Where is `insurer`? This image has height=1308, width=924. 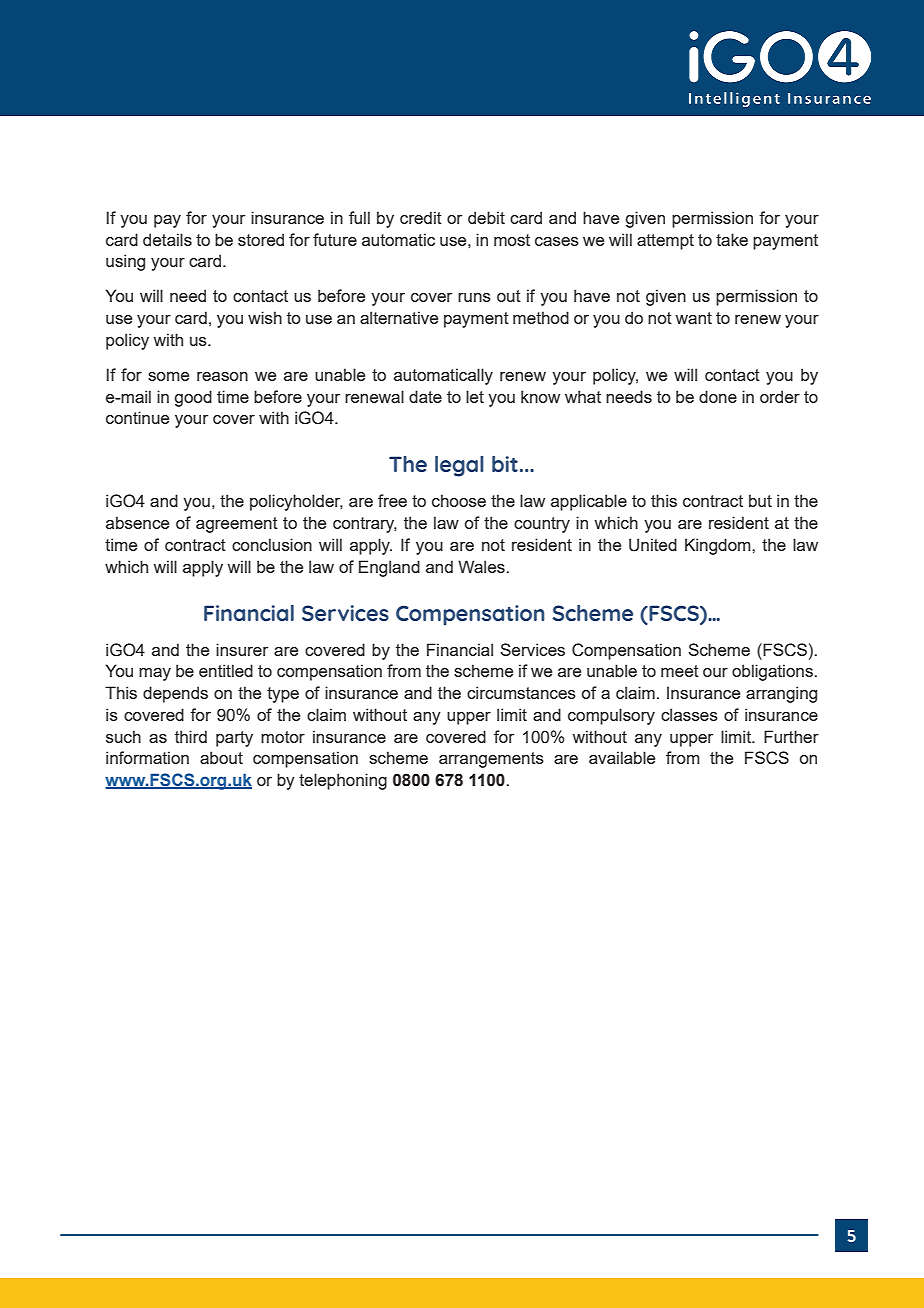 insurer is located at coordinates (242, 649).
